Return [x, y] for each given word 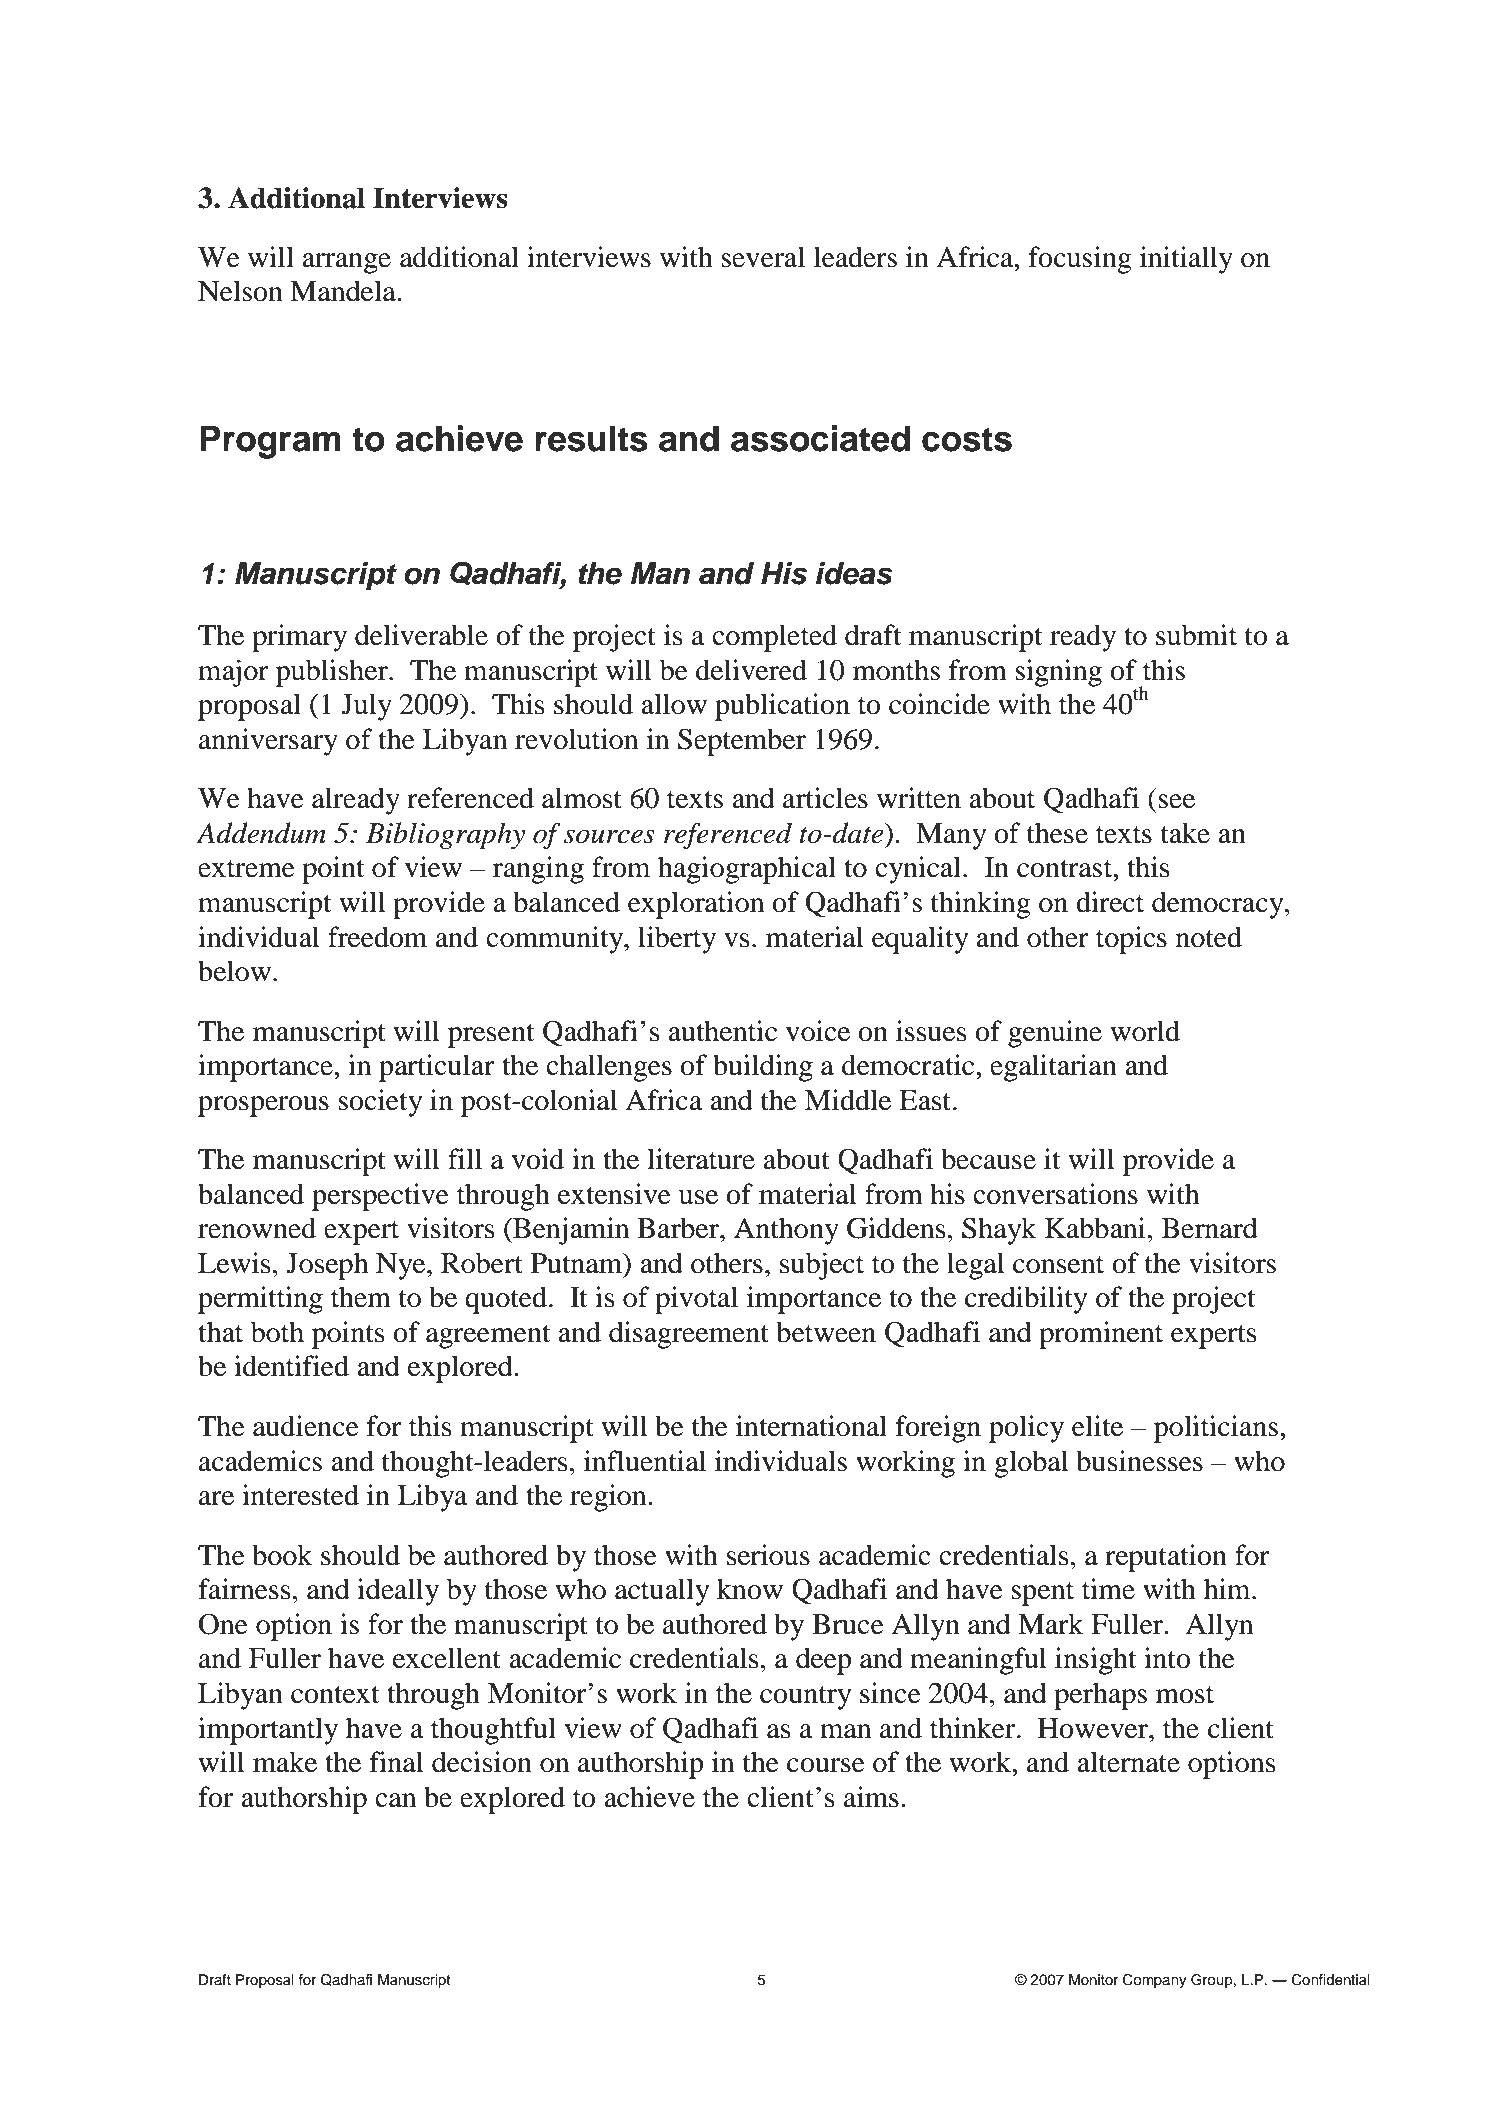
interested [300, 1495]
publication [782, 707]
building [763, 1068]
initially [1186, 260]
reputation [1166, 1558]
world [1145, 1031]
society [380, 1103]
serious [768, 1555]
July [366, 707]
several [763, 257]
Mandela [344, 291]
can [395, 1800]
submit [1196, 635]
